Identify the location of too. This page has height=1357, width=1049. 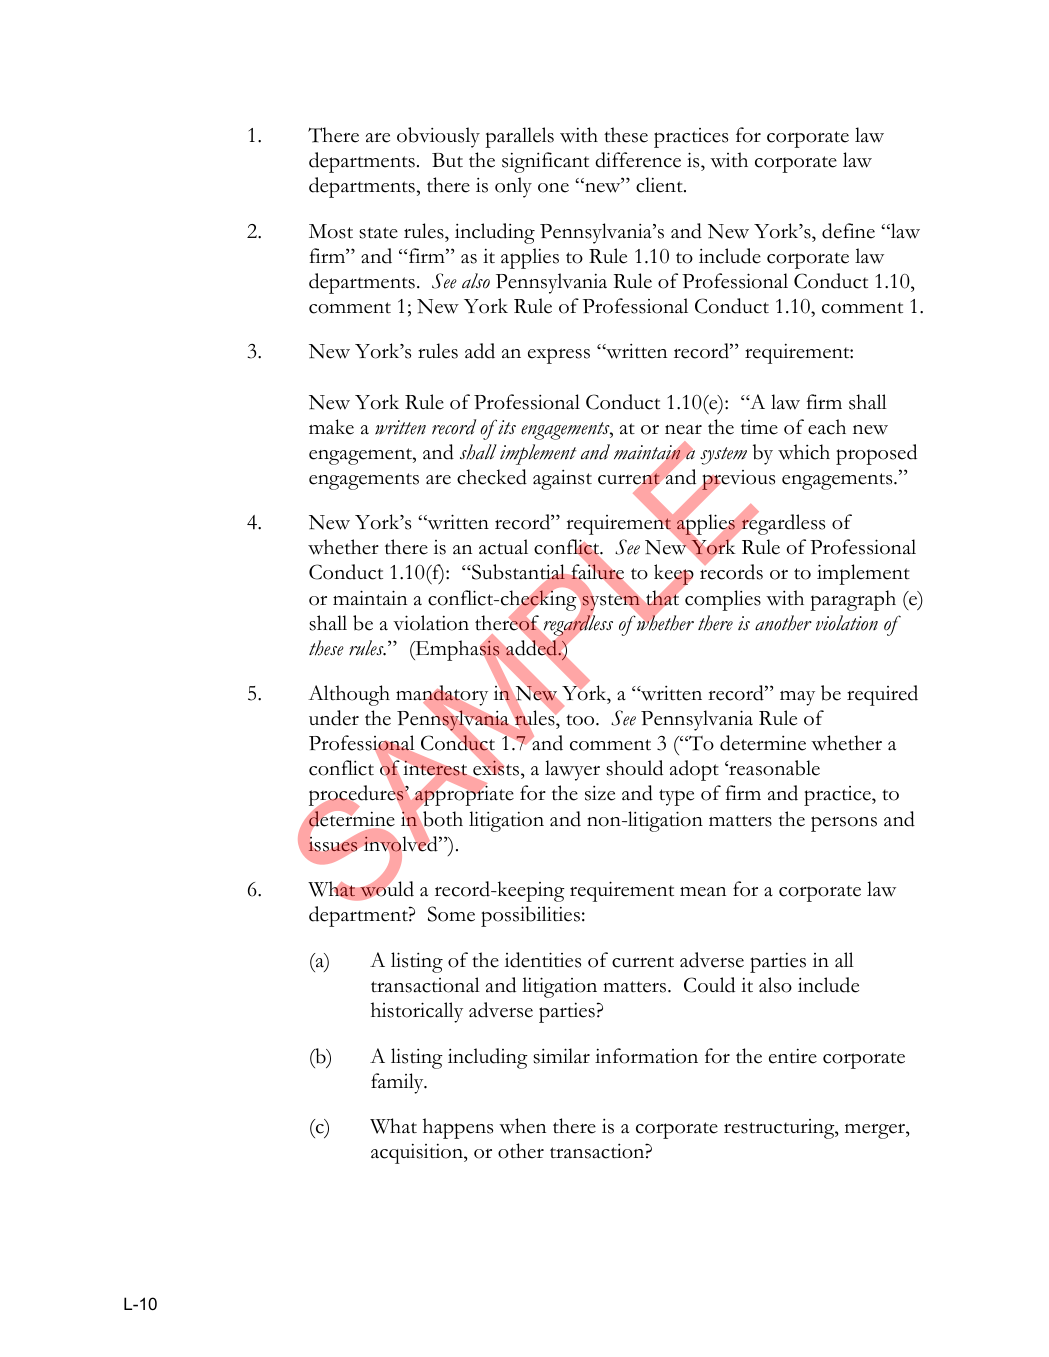
(581, 720).
